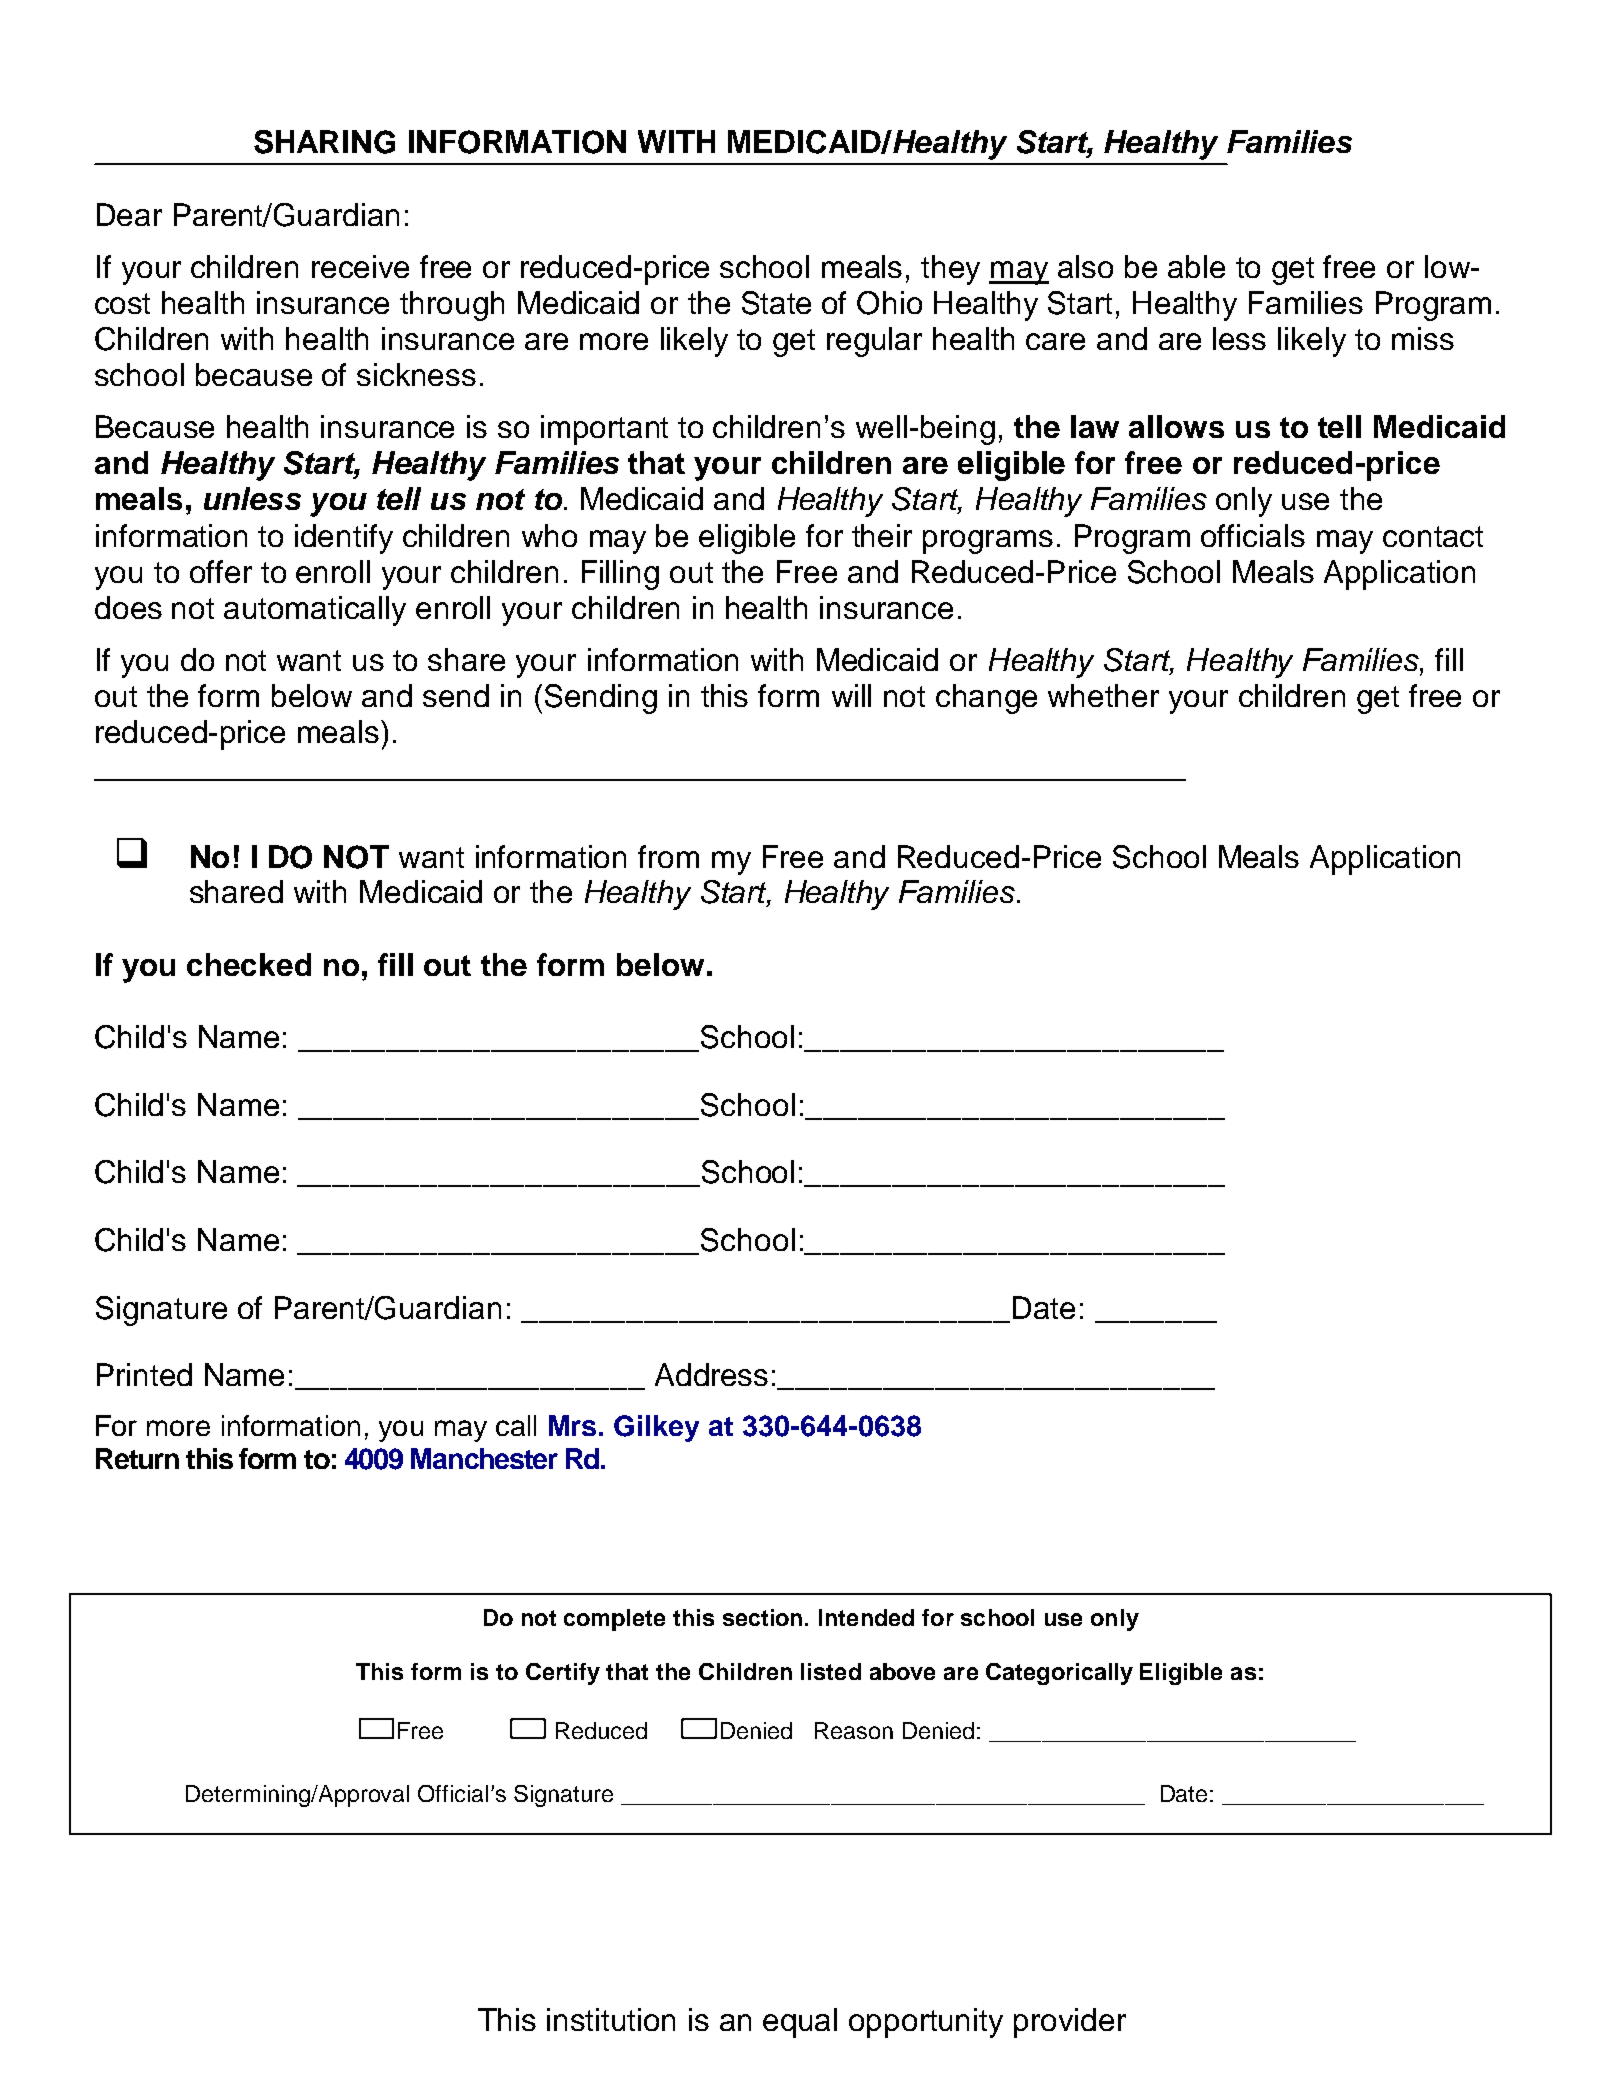 This image has height=2076, width=1604. I want to click on able, so click(1196, 266).
